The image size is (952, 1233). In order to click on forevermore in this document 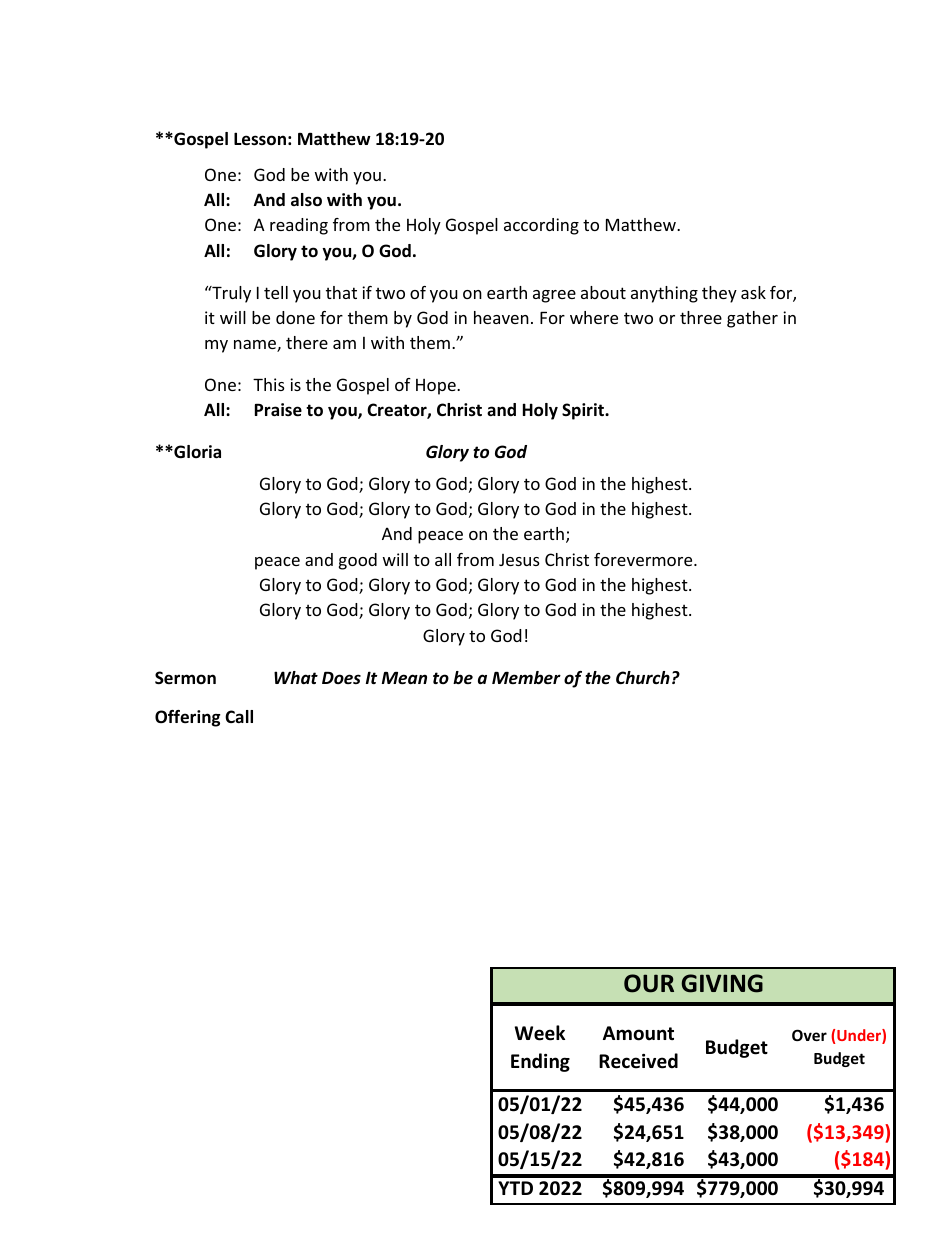, I will do `click(644, 559)`.
